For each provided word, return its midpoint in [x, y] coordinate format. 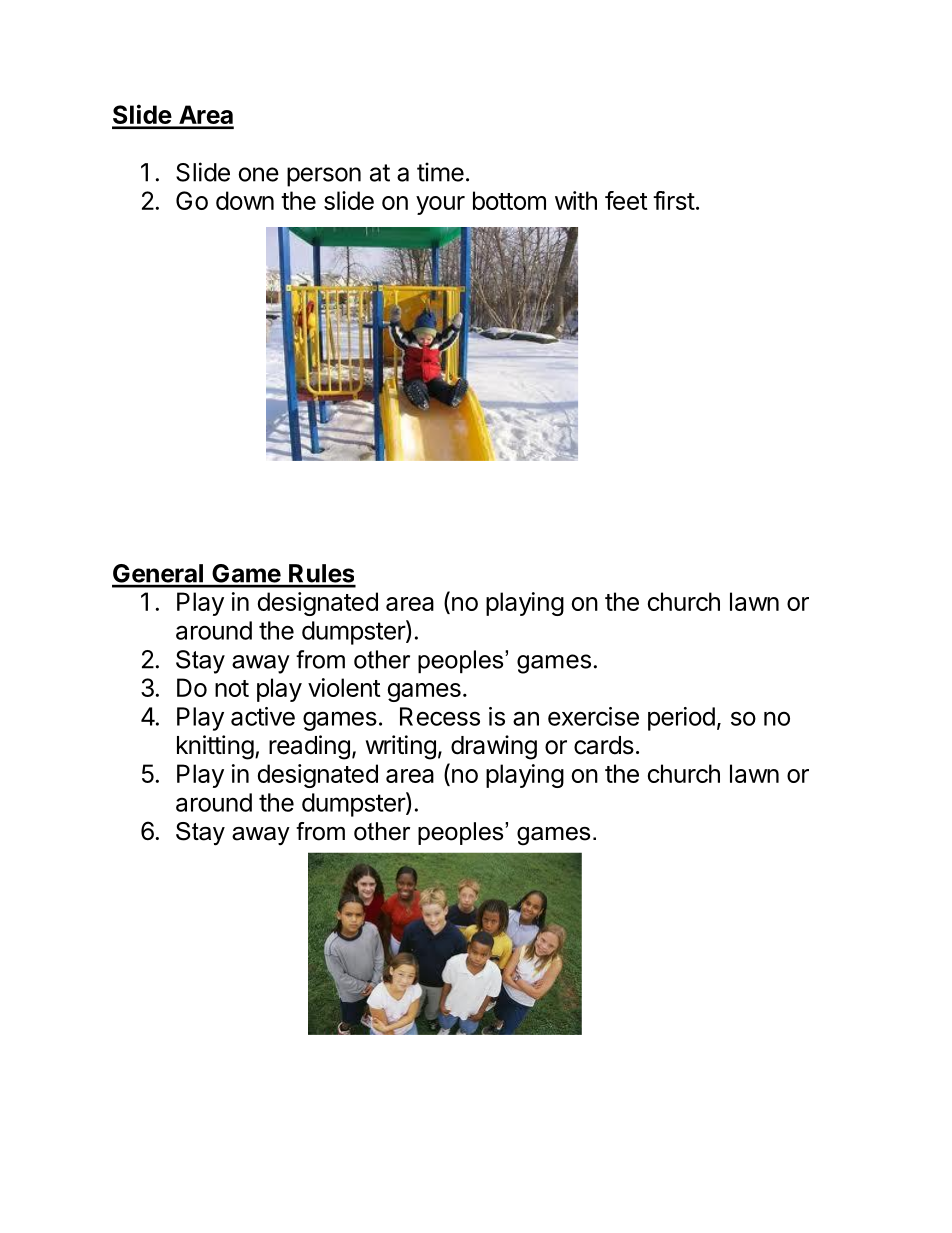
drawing [494, 747]
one [258, 174]
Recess [440, 716]
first [674, 200]
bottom [509, 200]
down [245, 200]
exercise [593, 716]
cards [604, 745]
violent [344, 687]
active [263, 716]
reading [309, 747]
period [681, 719]
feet [626, 200]
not [232, 688]
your [440, 205]
